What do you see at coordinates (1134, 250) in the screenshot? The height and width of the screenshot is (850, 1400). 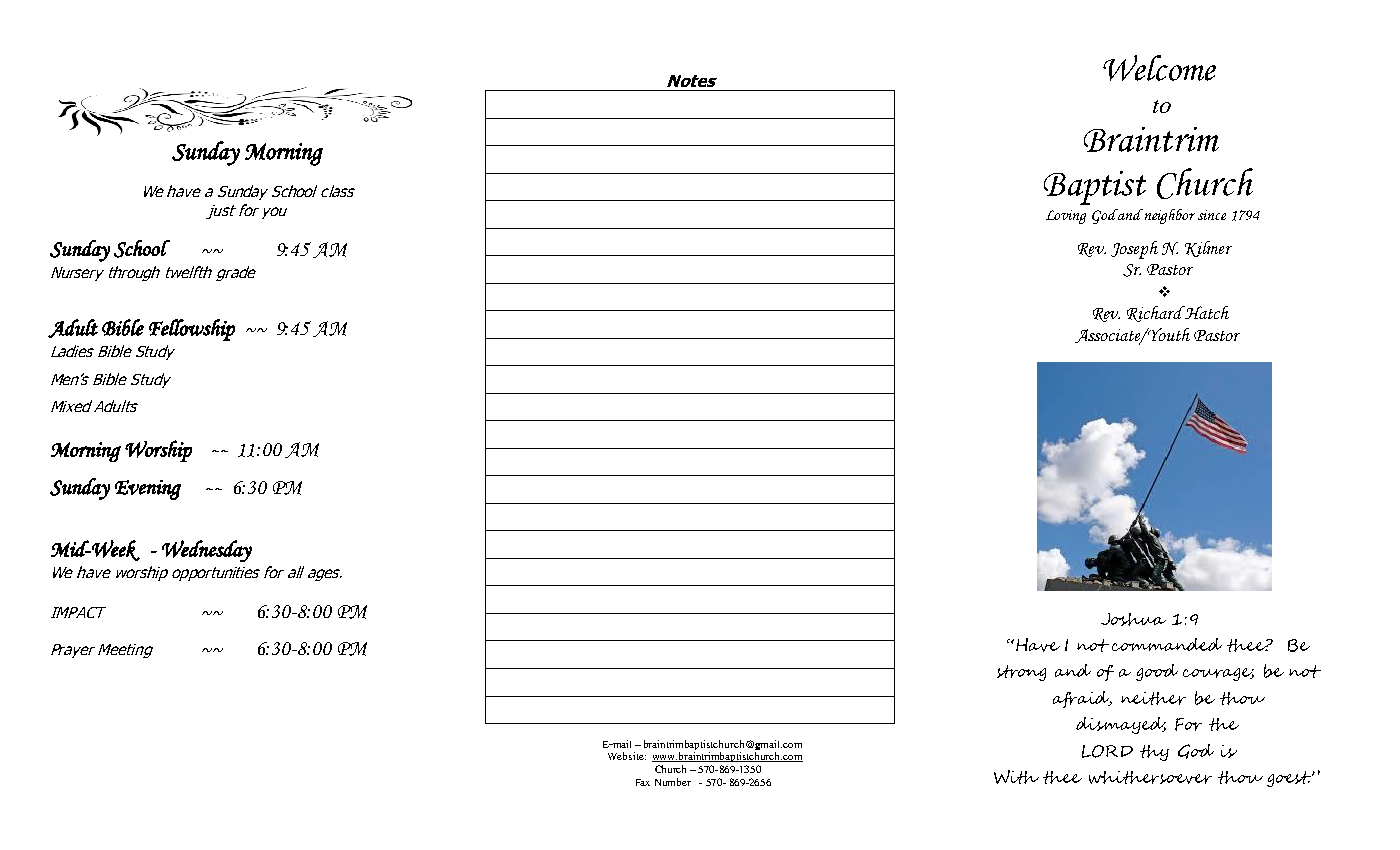 I see `Joseph` at bounding box center [1134, 250].
